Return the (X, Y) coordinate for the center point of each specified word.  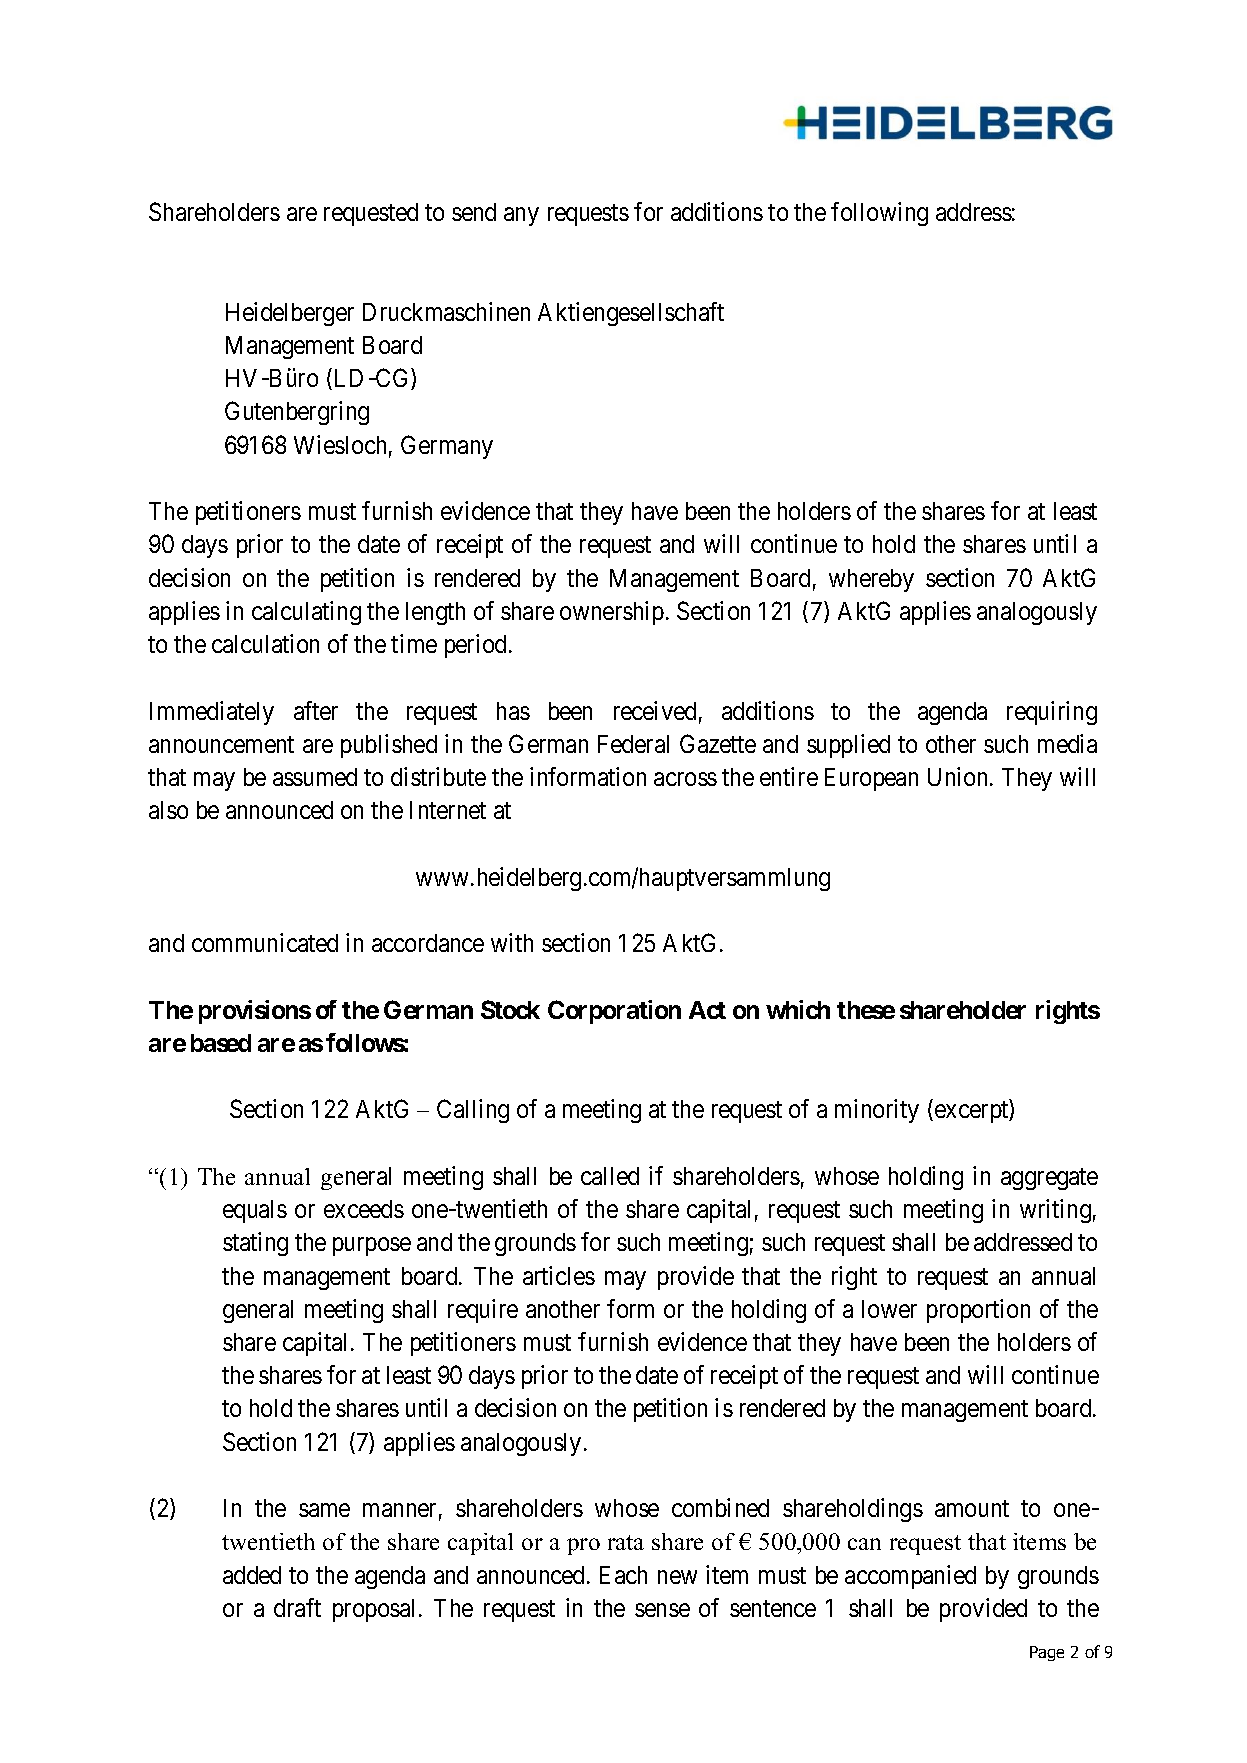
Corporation (614, 1012)
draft (297, 1607)
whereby (871, 580)
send (474, 212)
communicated (265, 942)
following (879, 214)
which (798, 1009)
